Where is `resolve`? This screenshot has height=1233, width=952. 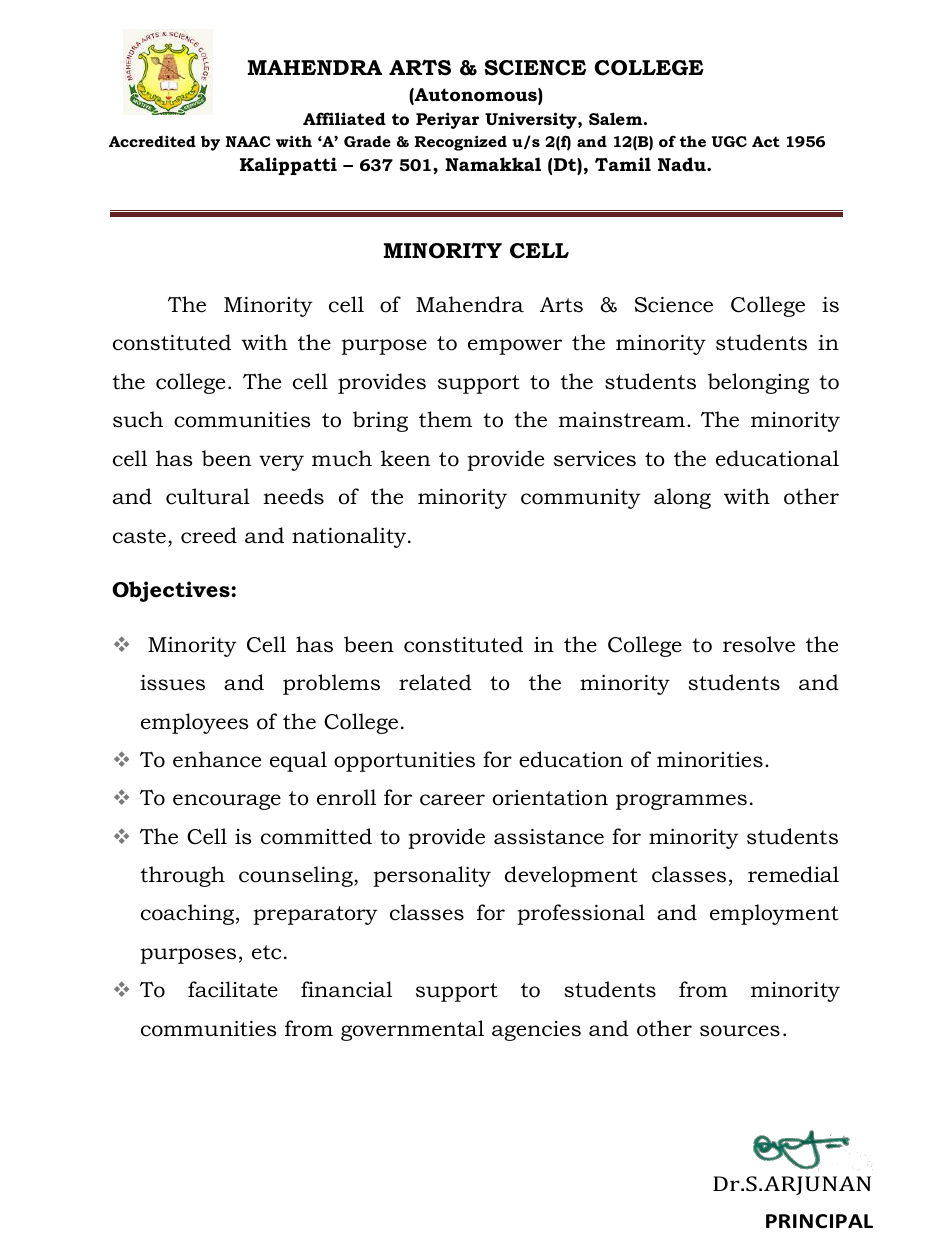
resolve is located at coordinates (759, 644).
